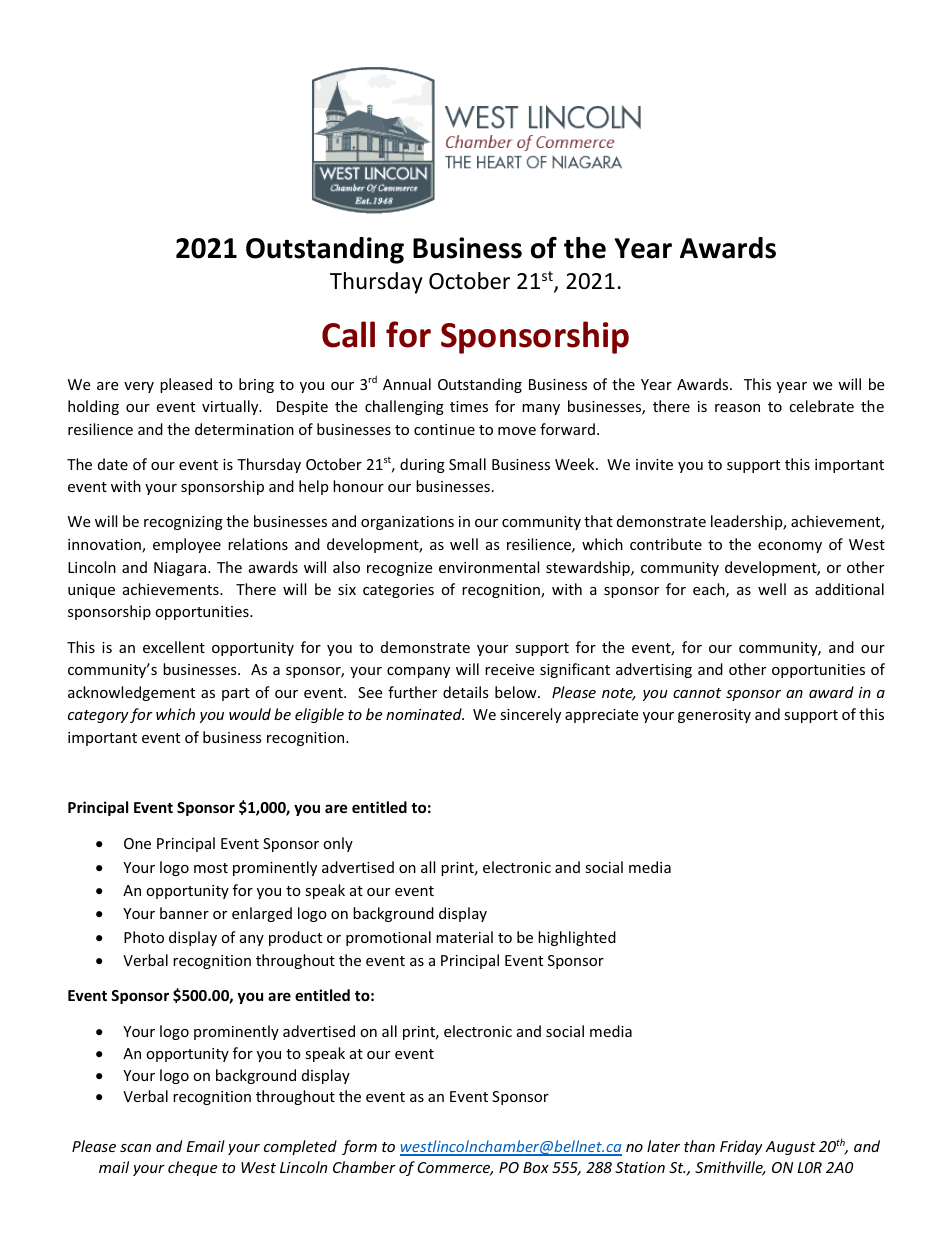  Describe the element at coordinates (250, 714) in the screenshot. I see `would` at that location.
